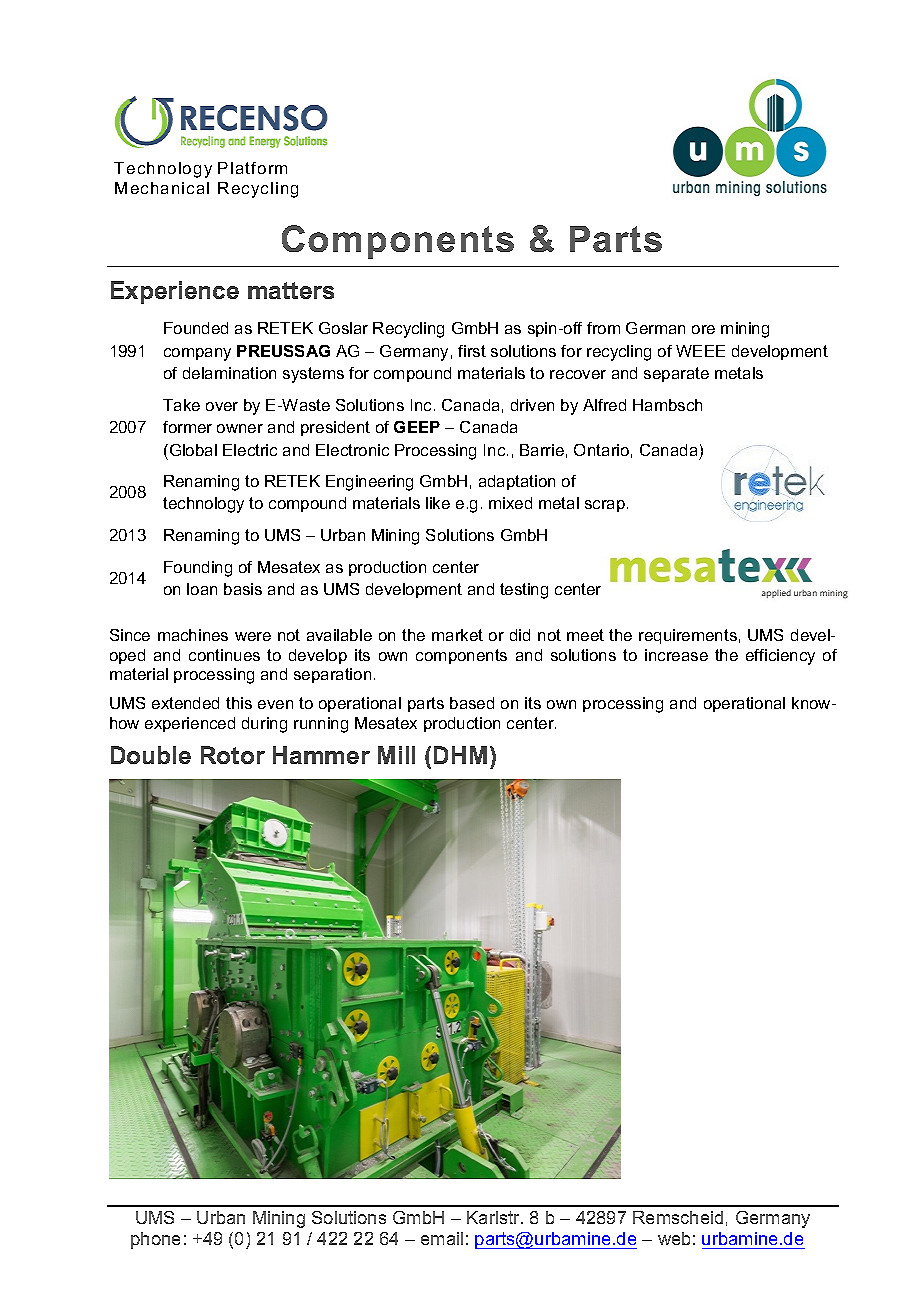 Image resolution: width=924 pixels, height=1304 pixels. Describe the element at coordinates (155, 1240) in the page. I see `phone` at that location.
